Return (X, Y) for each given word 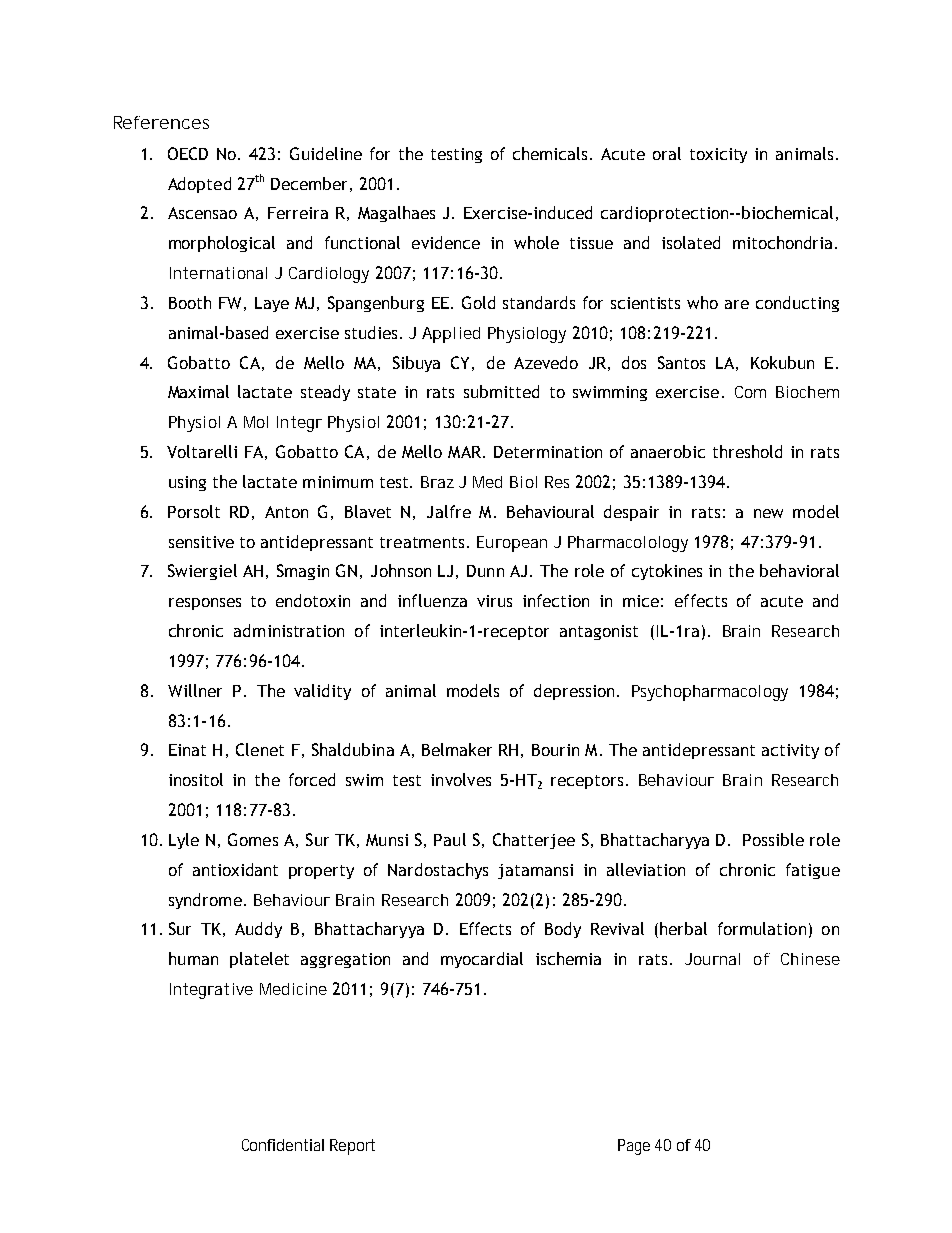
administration (289, 630)
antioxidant (235, 869)
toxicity (718, 155)
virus (494, 601)
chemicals (552, 153)
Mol (256, 422)
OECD (188, 153)
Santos (681, 362)
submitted (501, 391)
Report (352, 1147)
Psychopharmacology (710, 693)
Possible (773, 839)
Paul (450, 839)
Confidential (283, 1145)
